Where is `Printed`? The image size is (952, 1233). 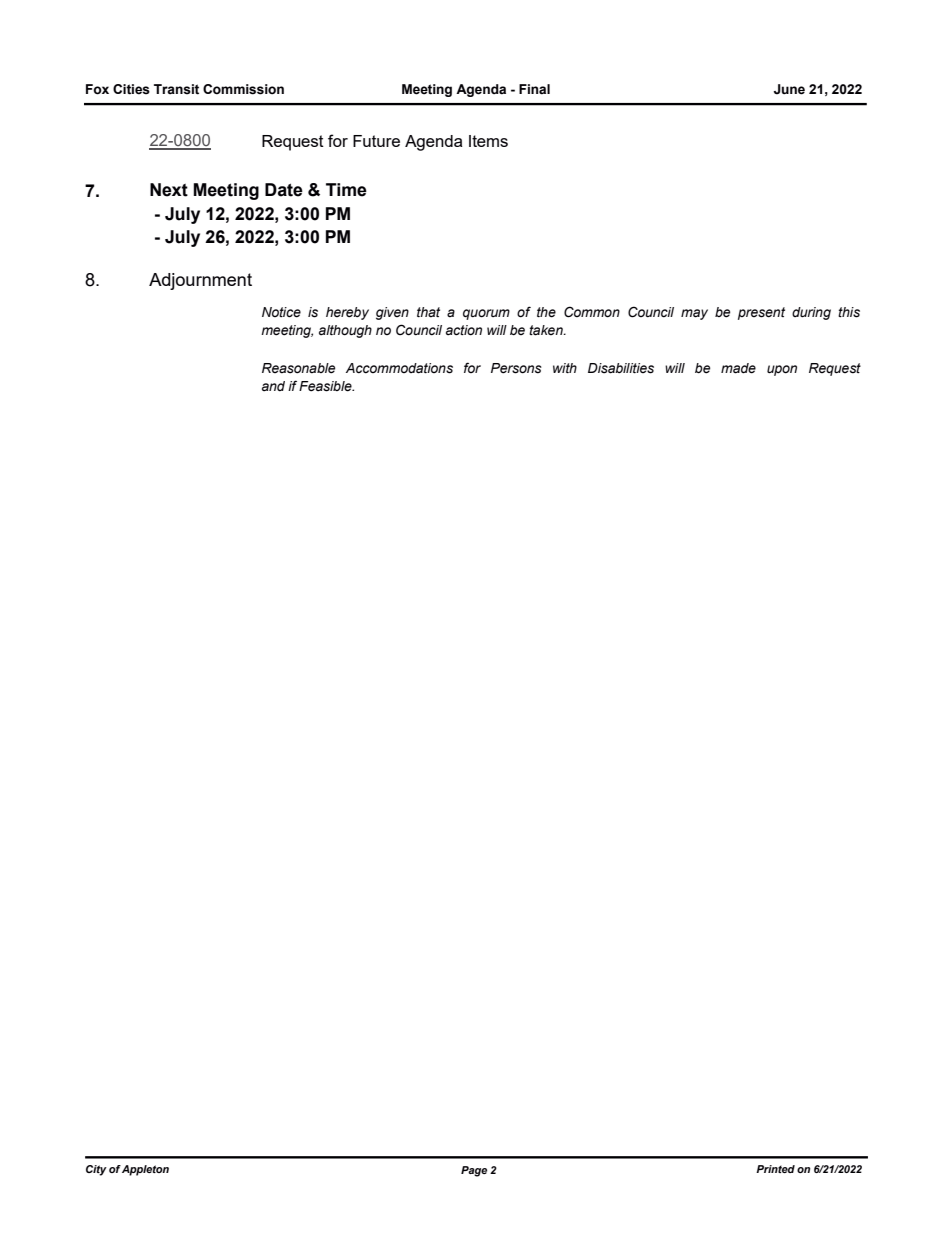
Printed is located at coordinates (775, 1169).
